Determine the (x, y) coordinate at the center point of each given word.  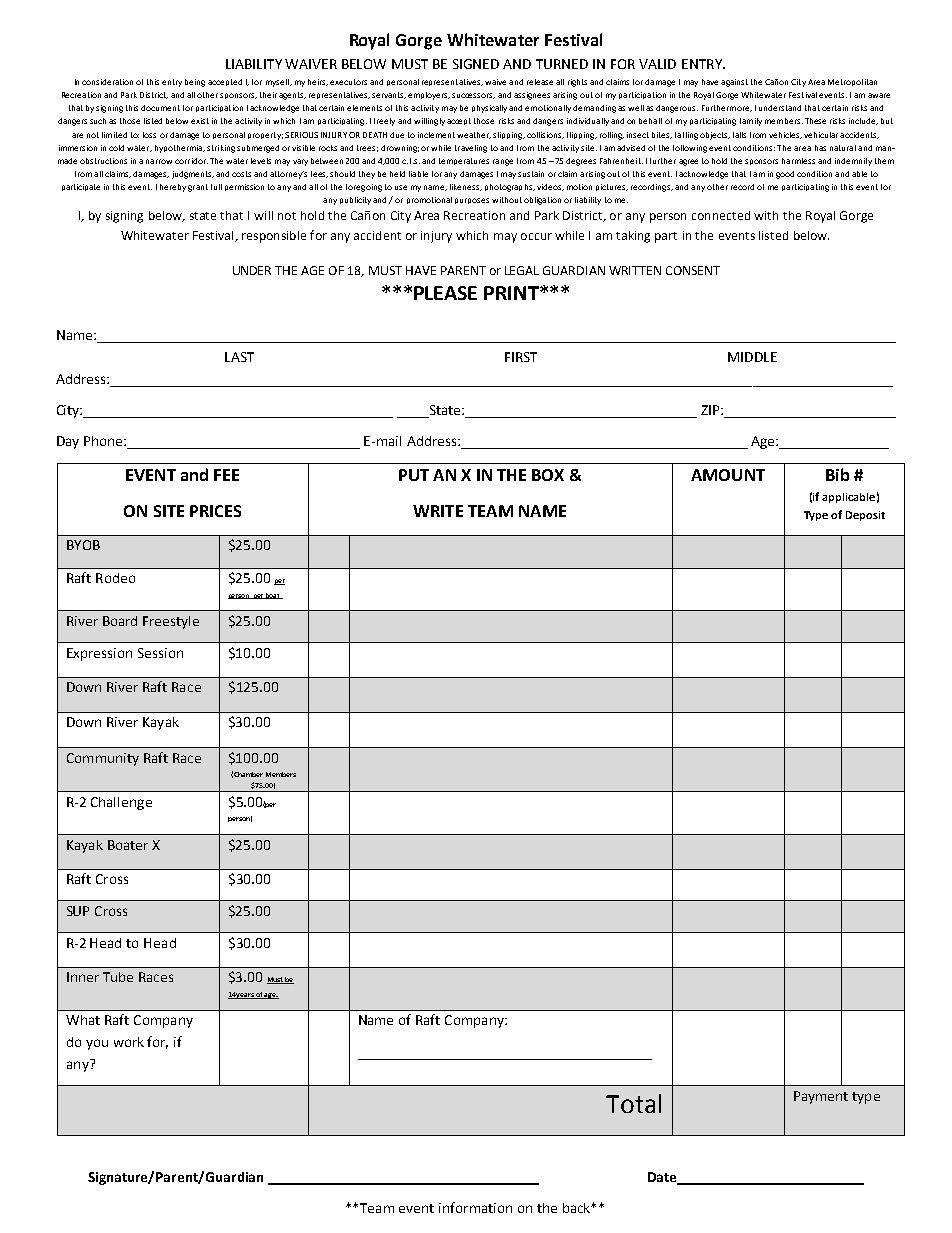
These (815, 121)
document (160, 108)
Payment (821, 1097)
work (129, 1042)
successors (473, 96)
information (475, 1207)
